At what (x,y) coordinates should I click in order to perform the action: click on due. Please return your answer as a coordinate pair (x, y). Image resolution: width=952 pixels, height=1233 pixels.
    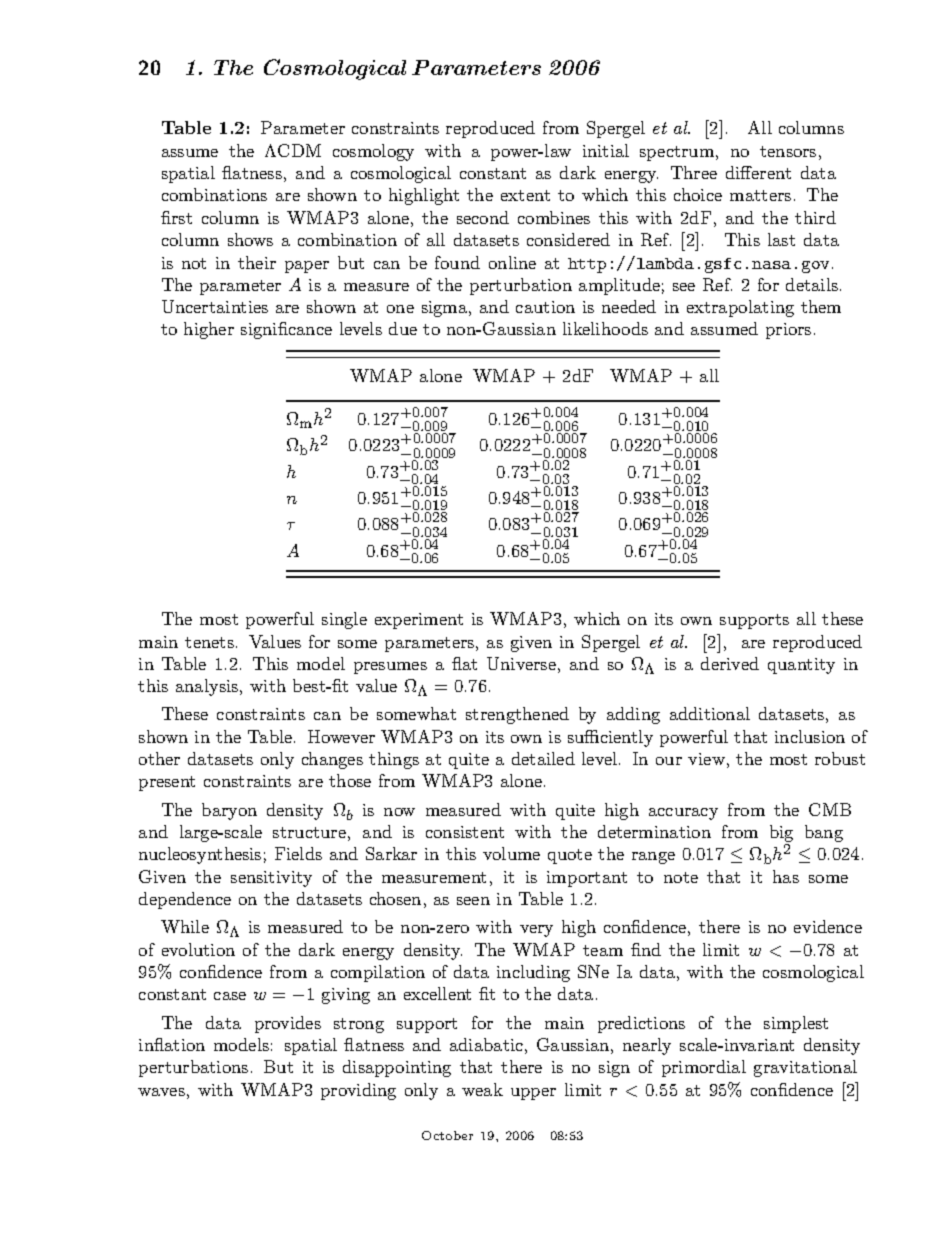
    Looking at the image, I should click on (403, 328).
